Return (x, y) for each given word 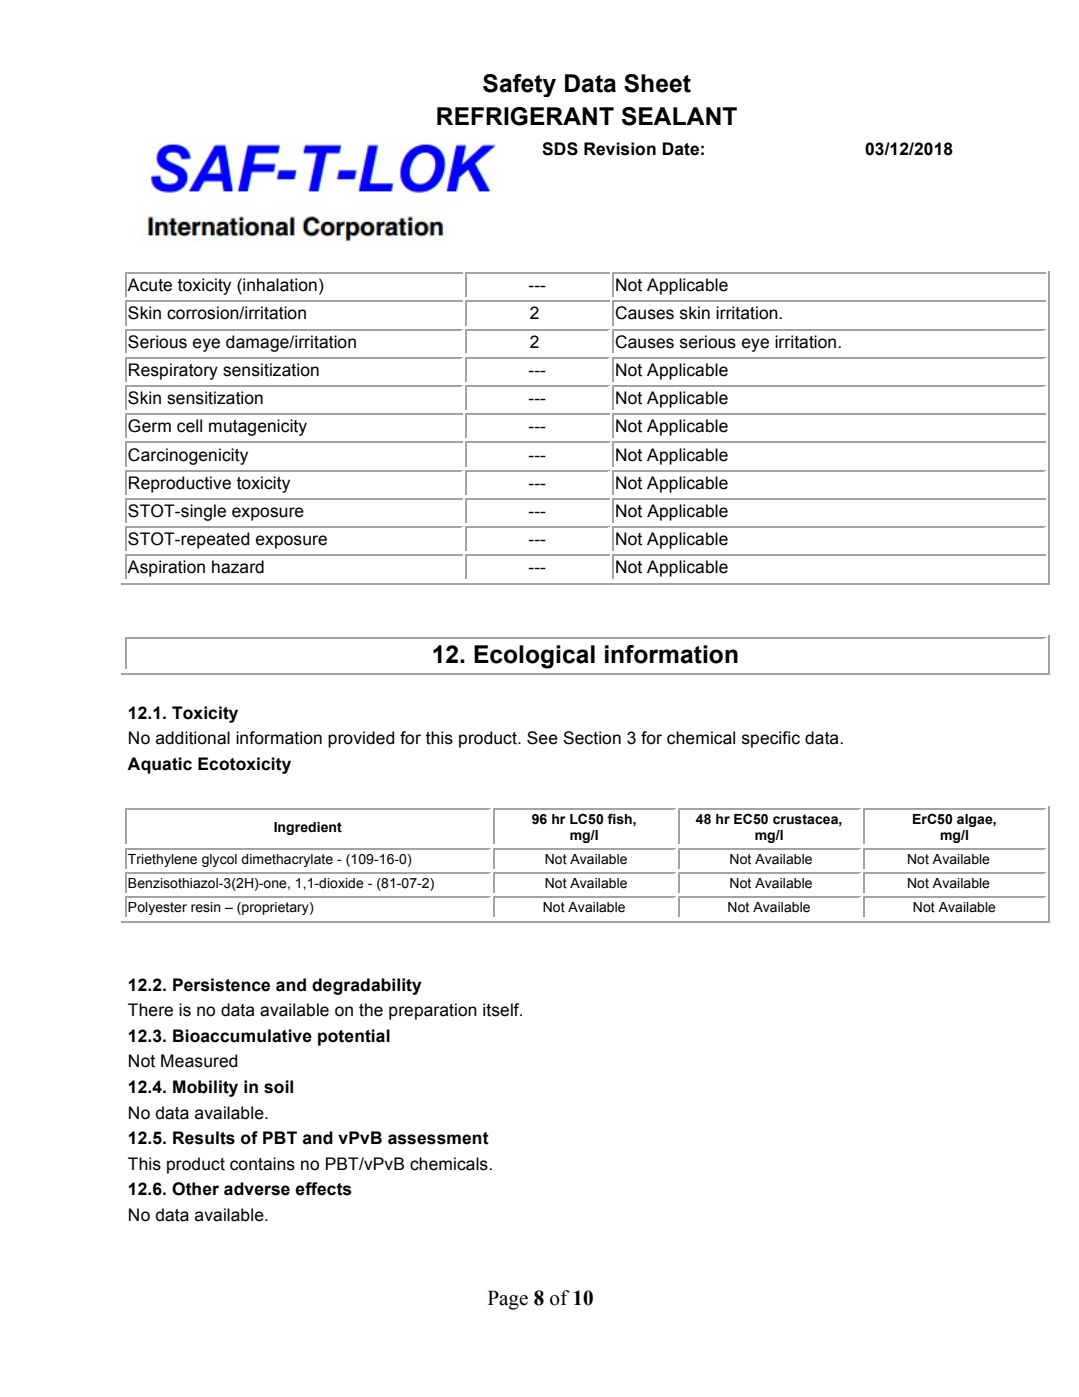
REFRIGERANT (525, 116)
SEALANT (679, 116)
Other (195, 1189)
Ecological (534, 657)
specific (771, 739)
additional (193, 738)
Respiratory (173, 371)
